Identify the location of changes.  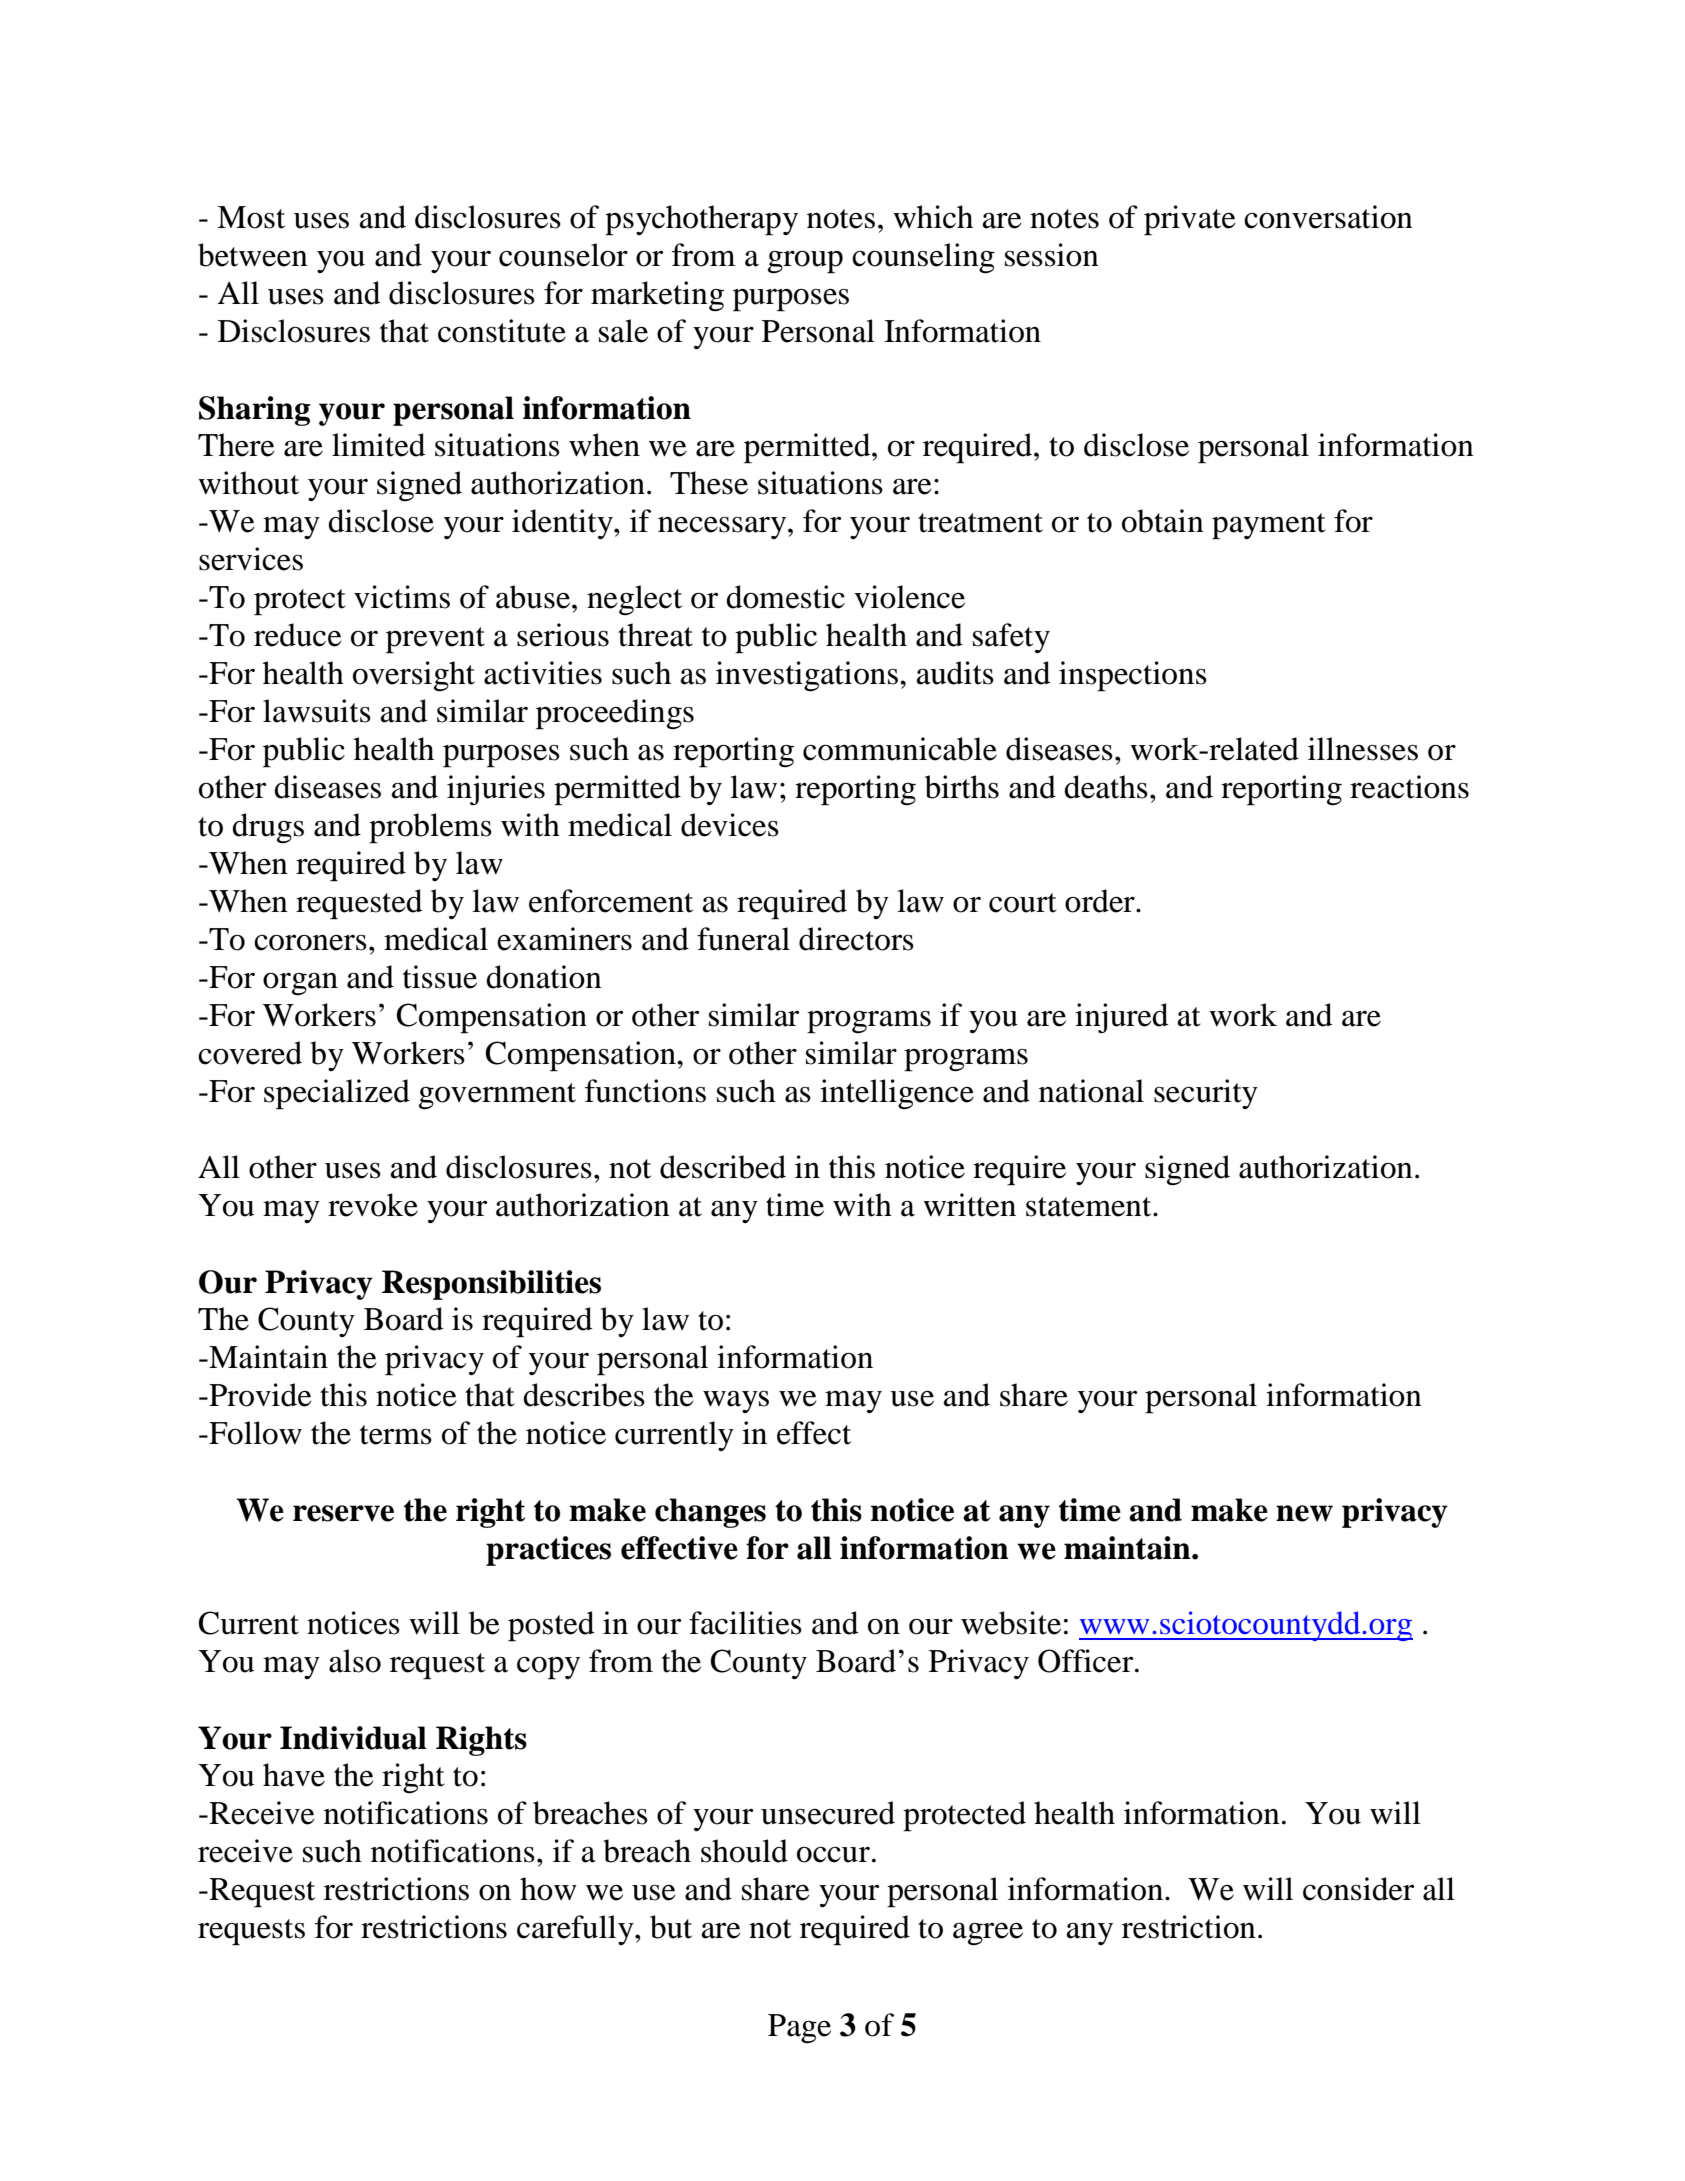
(710, 1513).
